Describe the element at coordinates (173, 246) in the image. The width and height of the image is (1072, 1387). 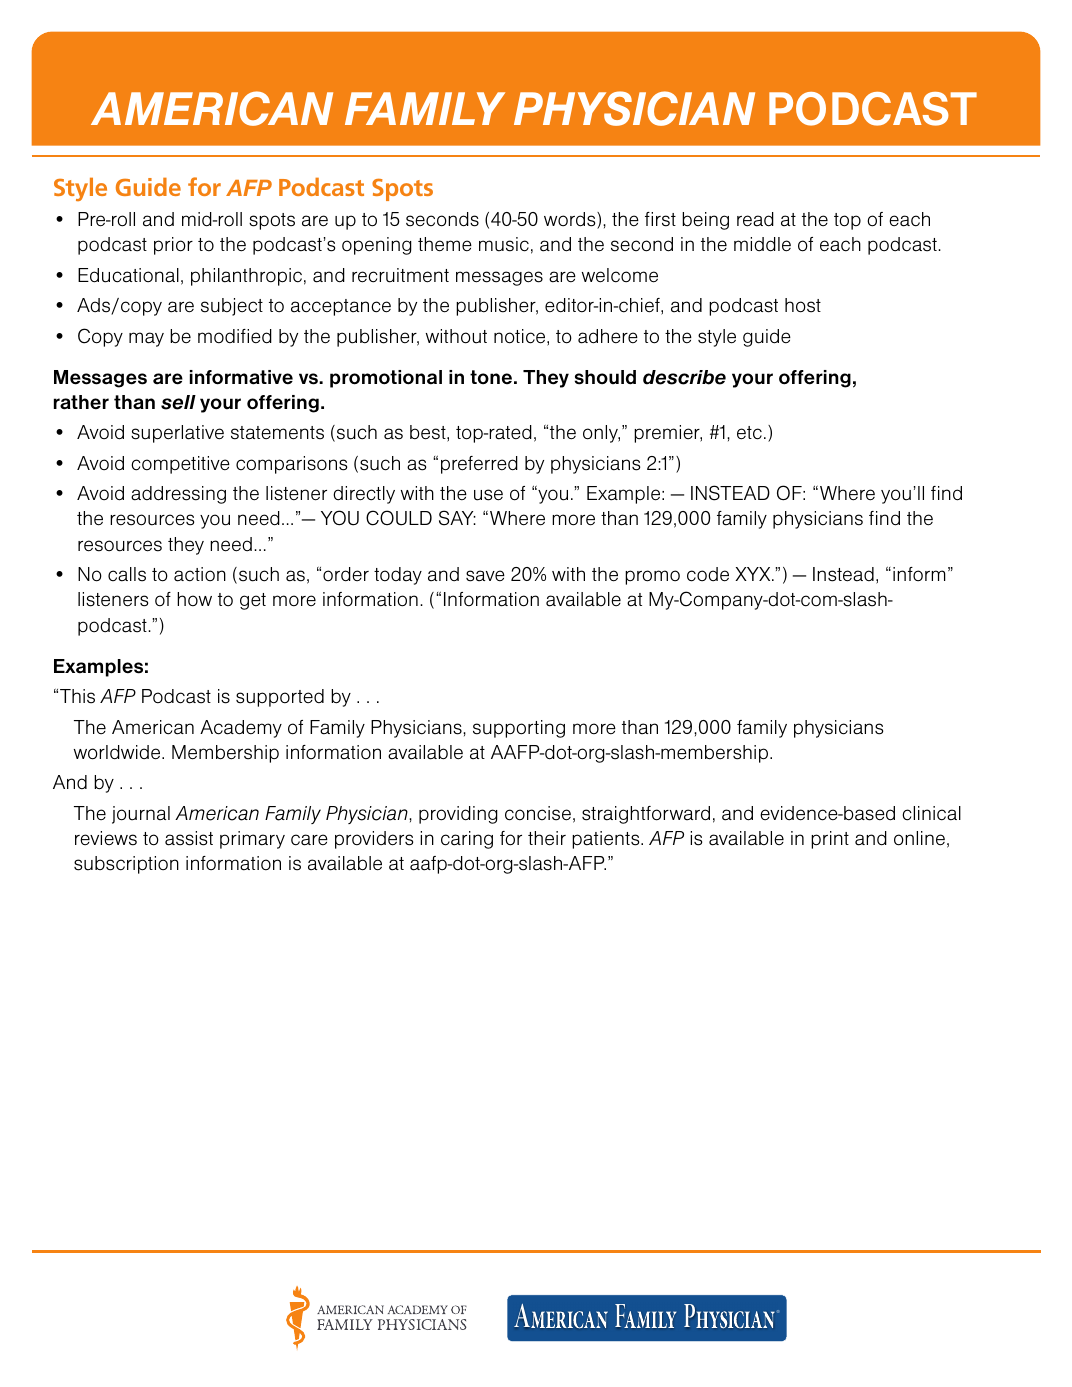
I see `prior` at that location.
